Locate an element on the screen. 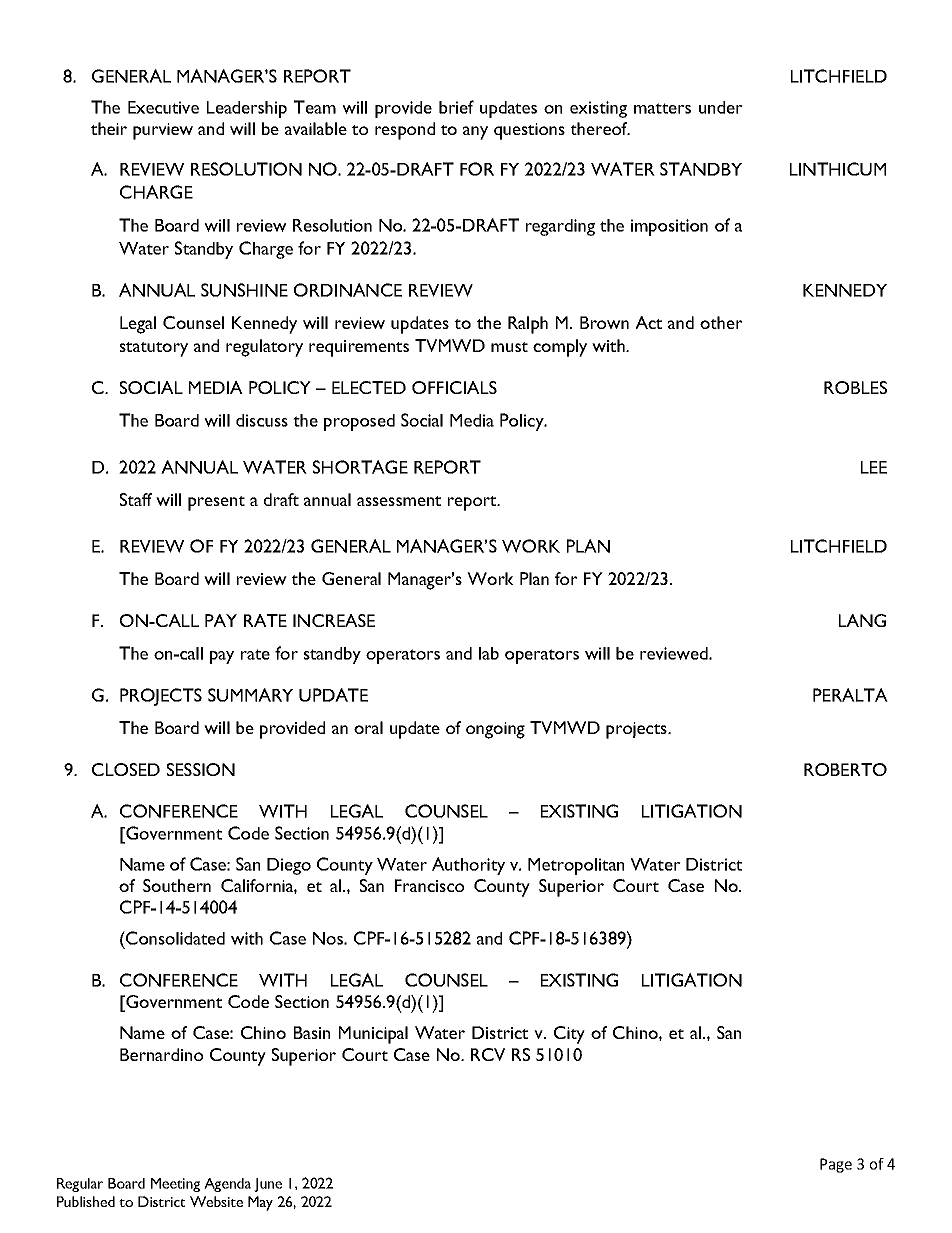  SUMMARY is located at coordinates (250, 695).
